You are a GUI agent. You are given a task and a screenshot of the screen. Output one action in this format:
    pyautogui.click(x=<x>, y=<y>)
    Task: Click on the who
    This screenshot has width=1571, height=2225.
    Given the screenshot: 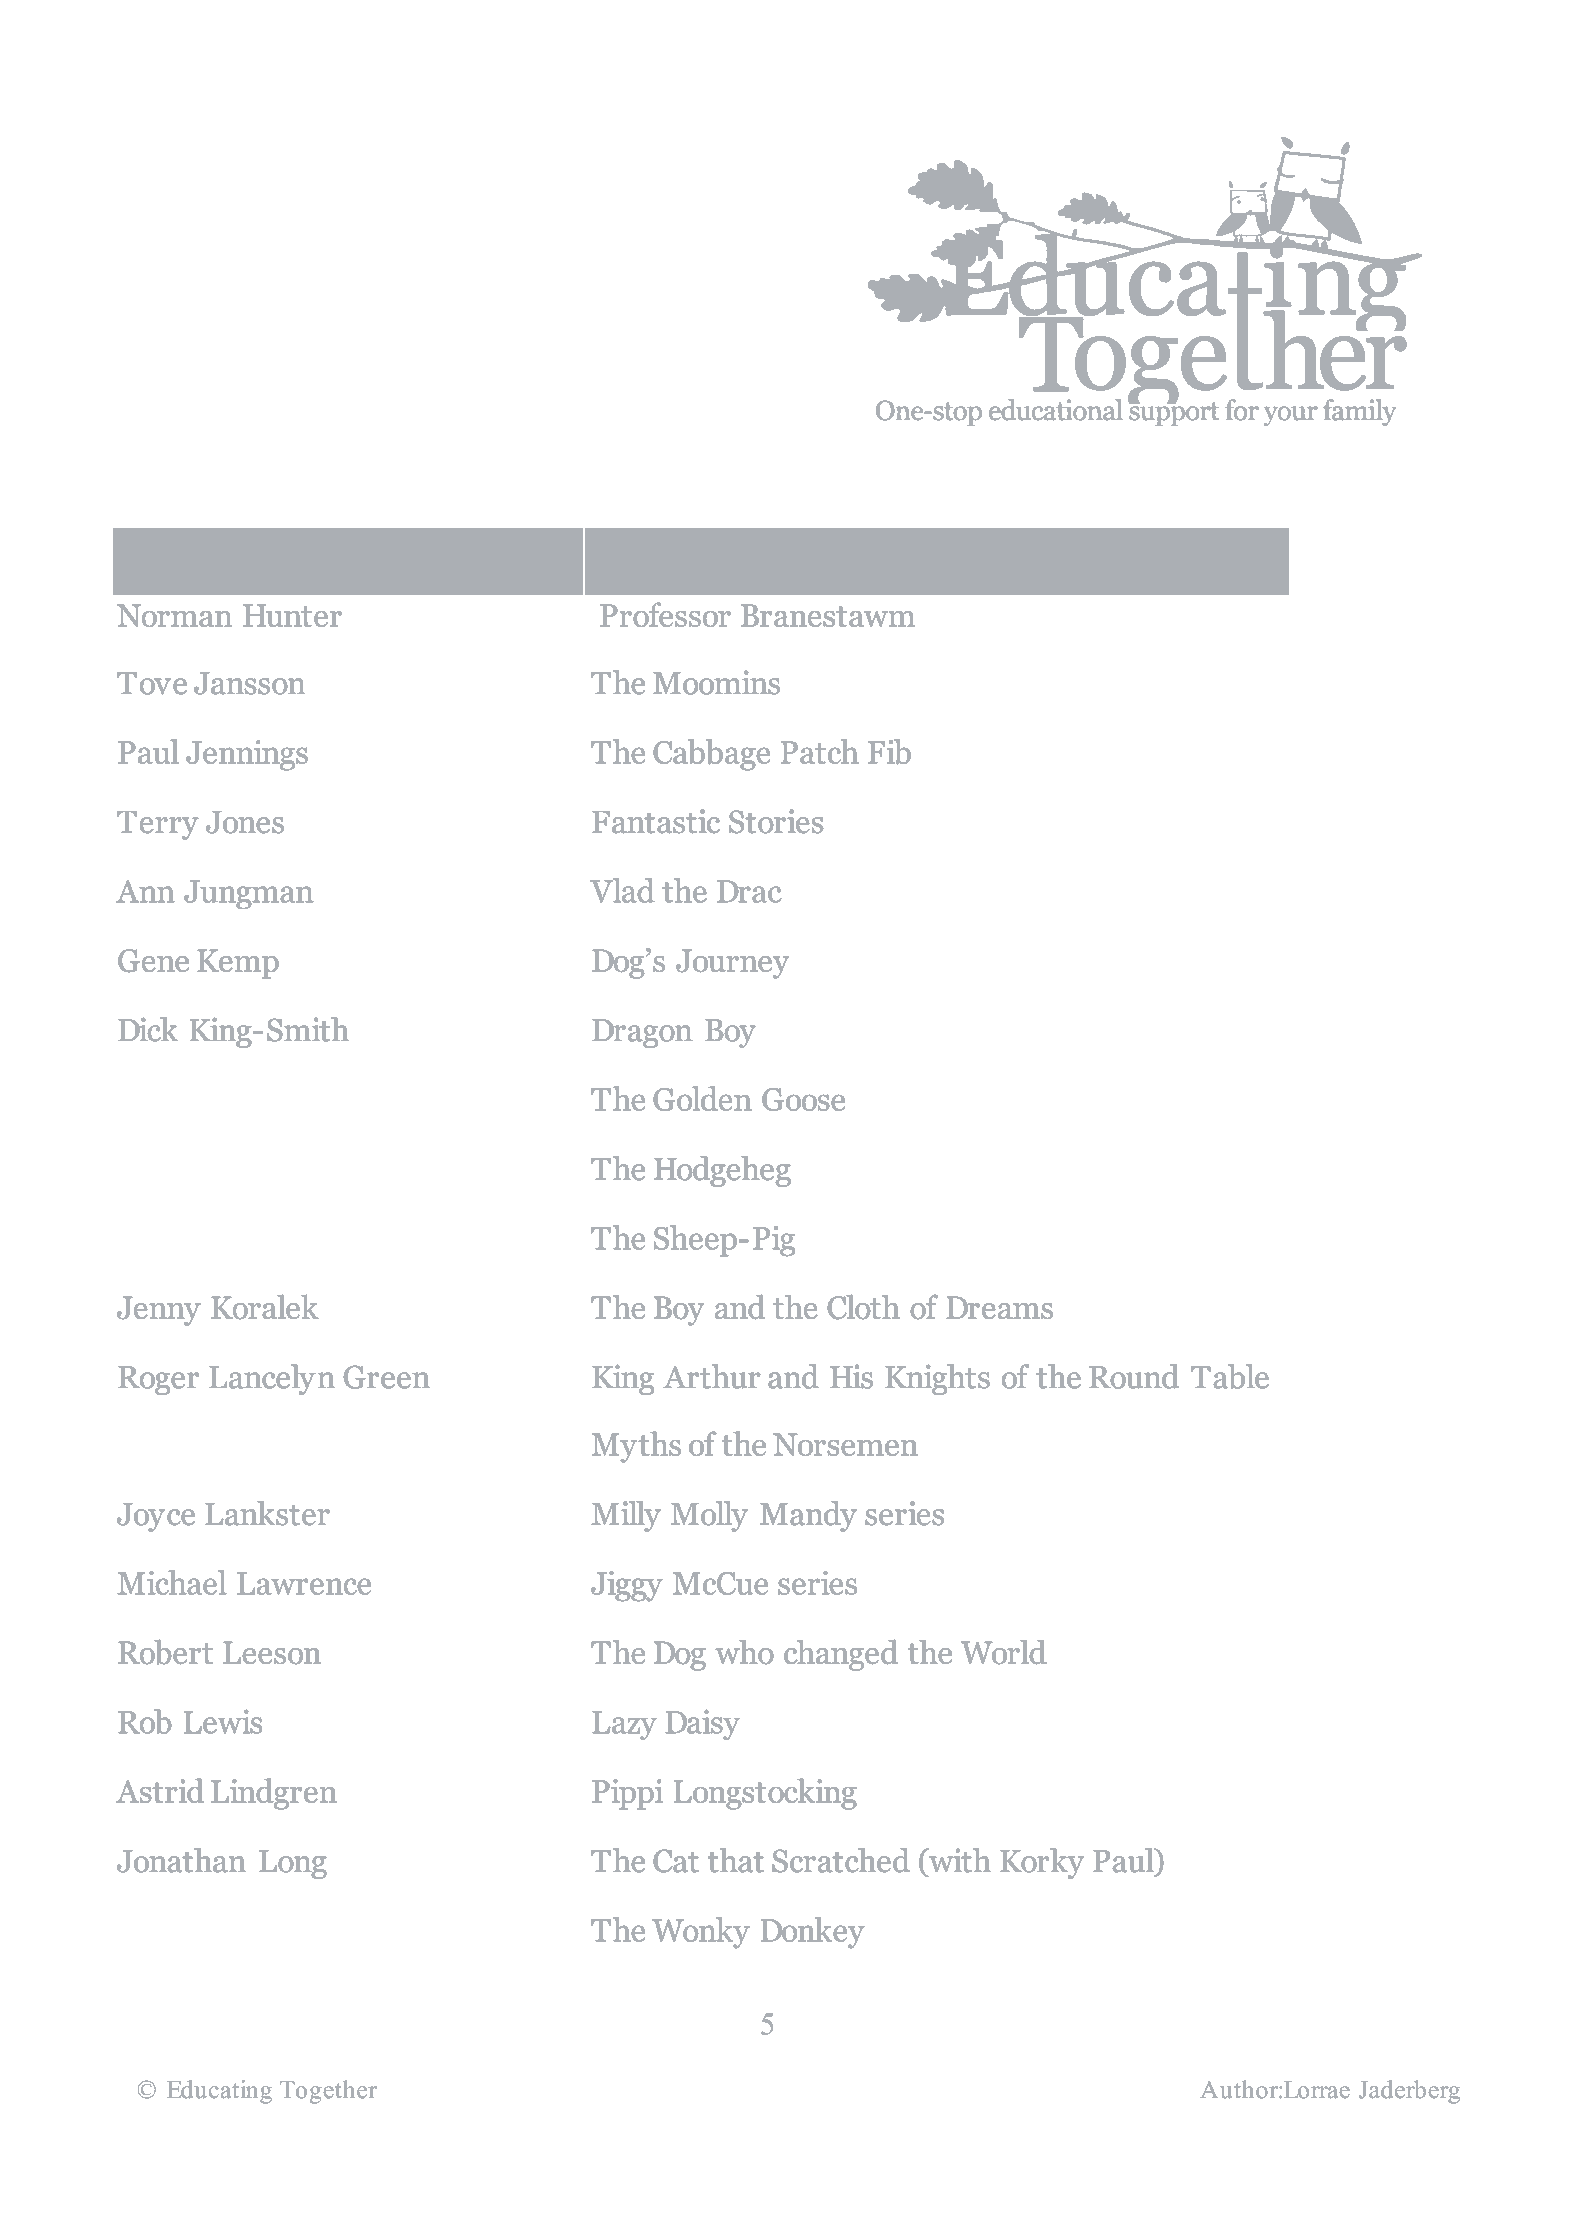 What is the action you would take?
    pyautogui.click(x=745, y=1652)
